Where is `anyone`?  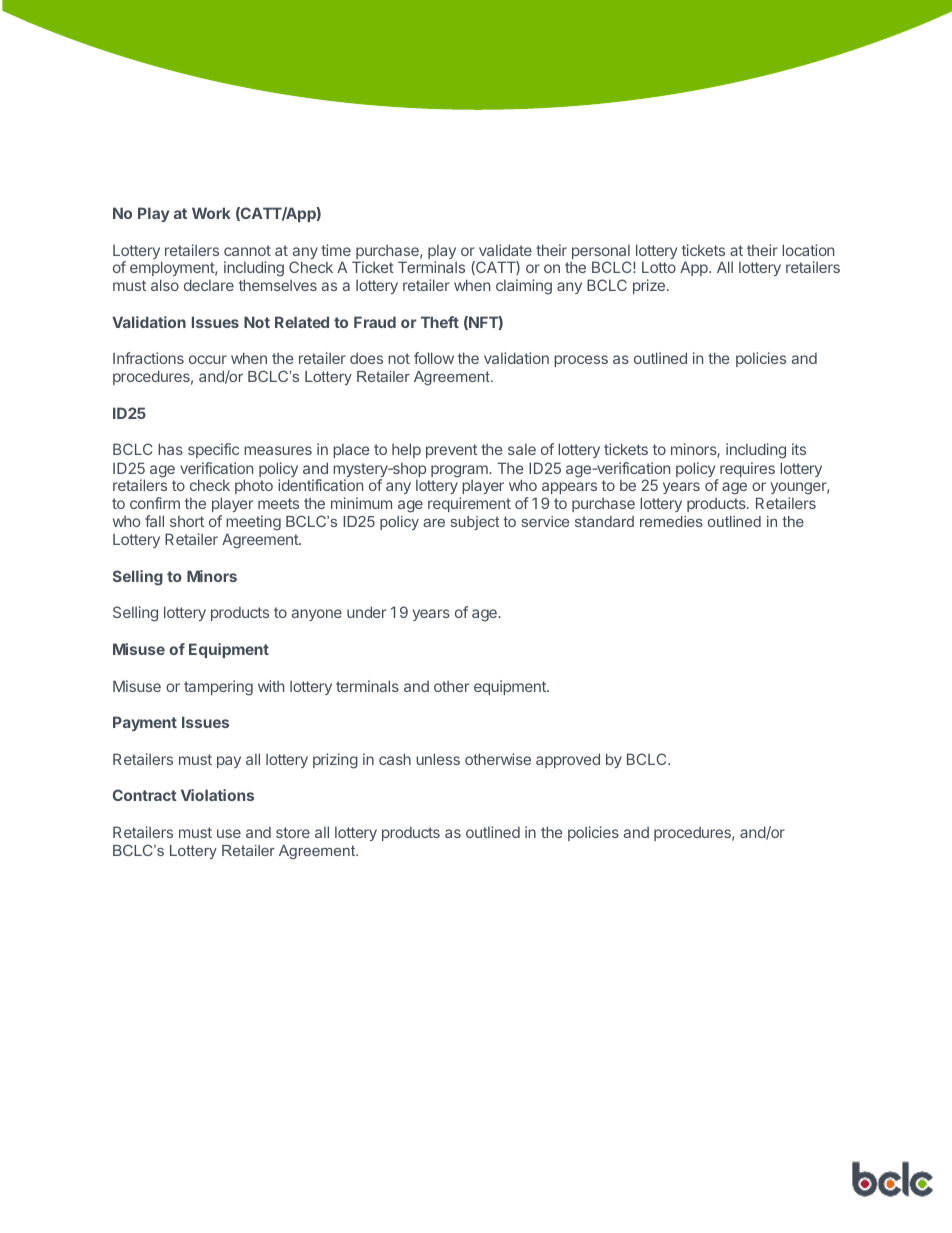 anyone is located at coordinates (317, 615).
